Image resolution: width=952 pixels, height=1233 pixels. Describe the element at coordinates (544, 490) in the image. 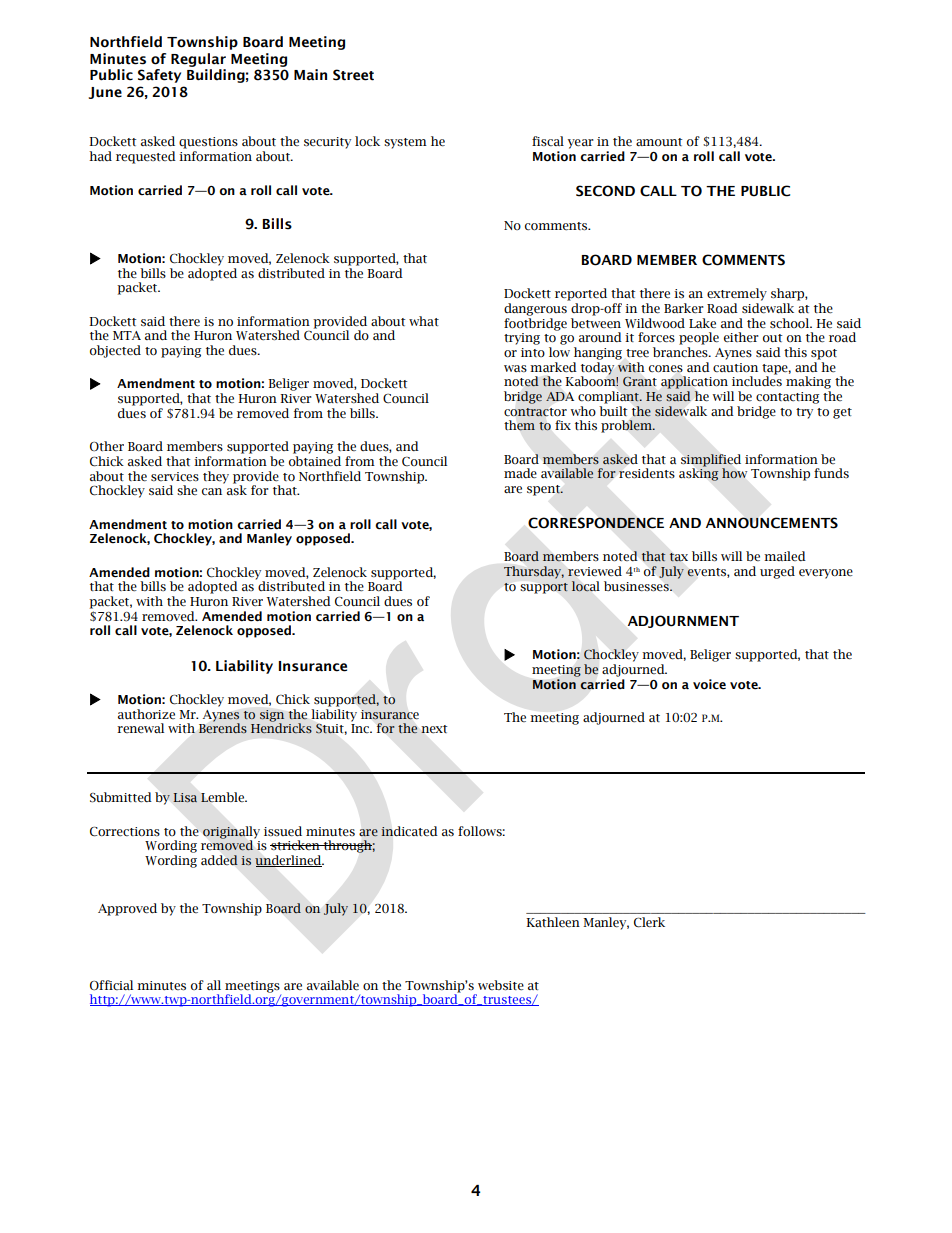

I see `spent` at that location.
